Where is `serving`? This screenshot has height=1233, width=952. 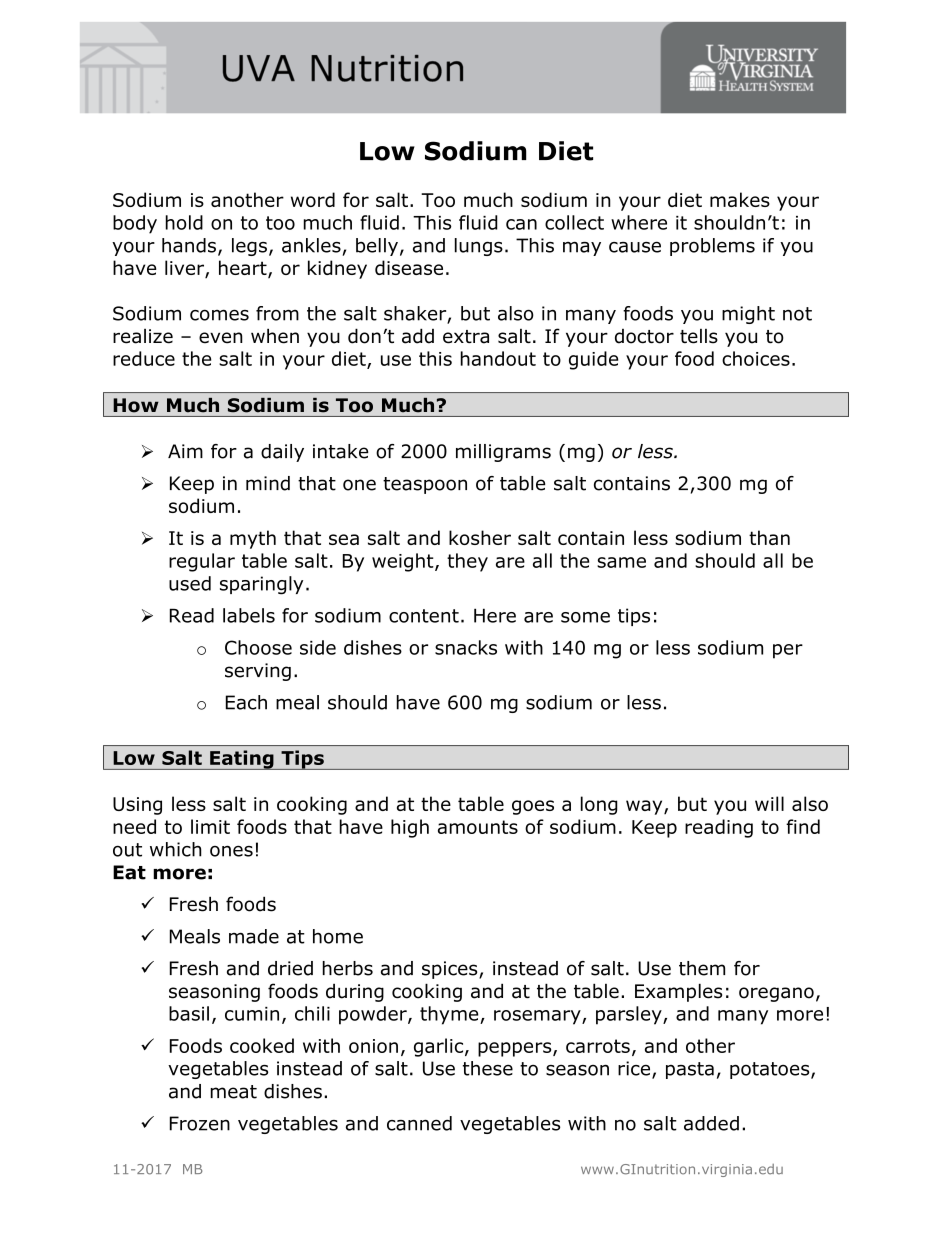
serving is located at coordinates (258, 672).
